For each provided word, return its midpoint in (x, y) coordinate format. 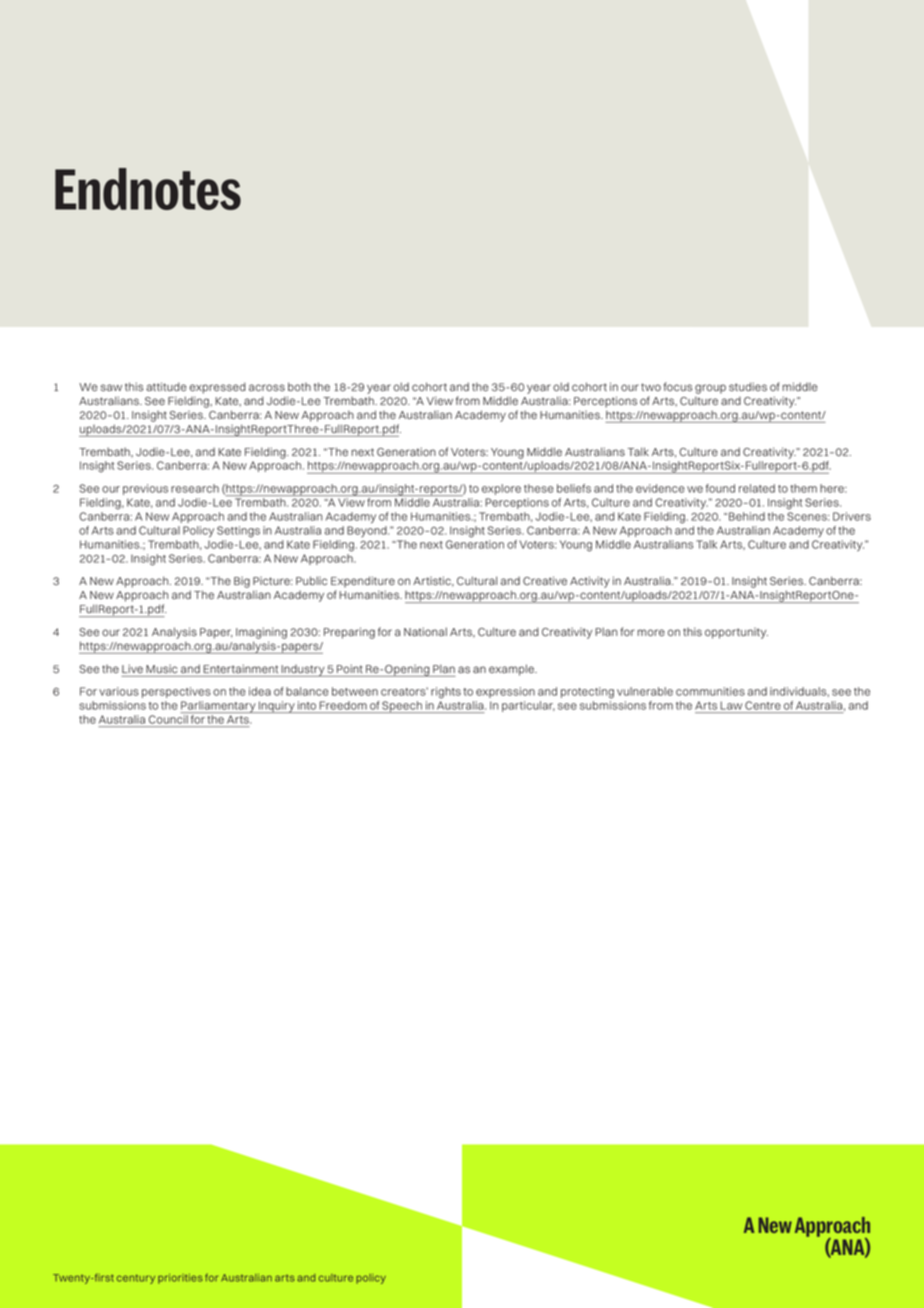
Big (242, 582)
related (757, 488)
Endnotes (148, 189)
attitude (166, 386)
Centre (763, 705)
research (195, 488)
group (710, 389)
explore (501, 489)
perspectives (176, 692)
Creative (545, 580)
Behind (747, 516)
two (651, 387)
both (299, 386)
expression (505, 692)
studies (748, 387)
